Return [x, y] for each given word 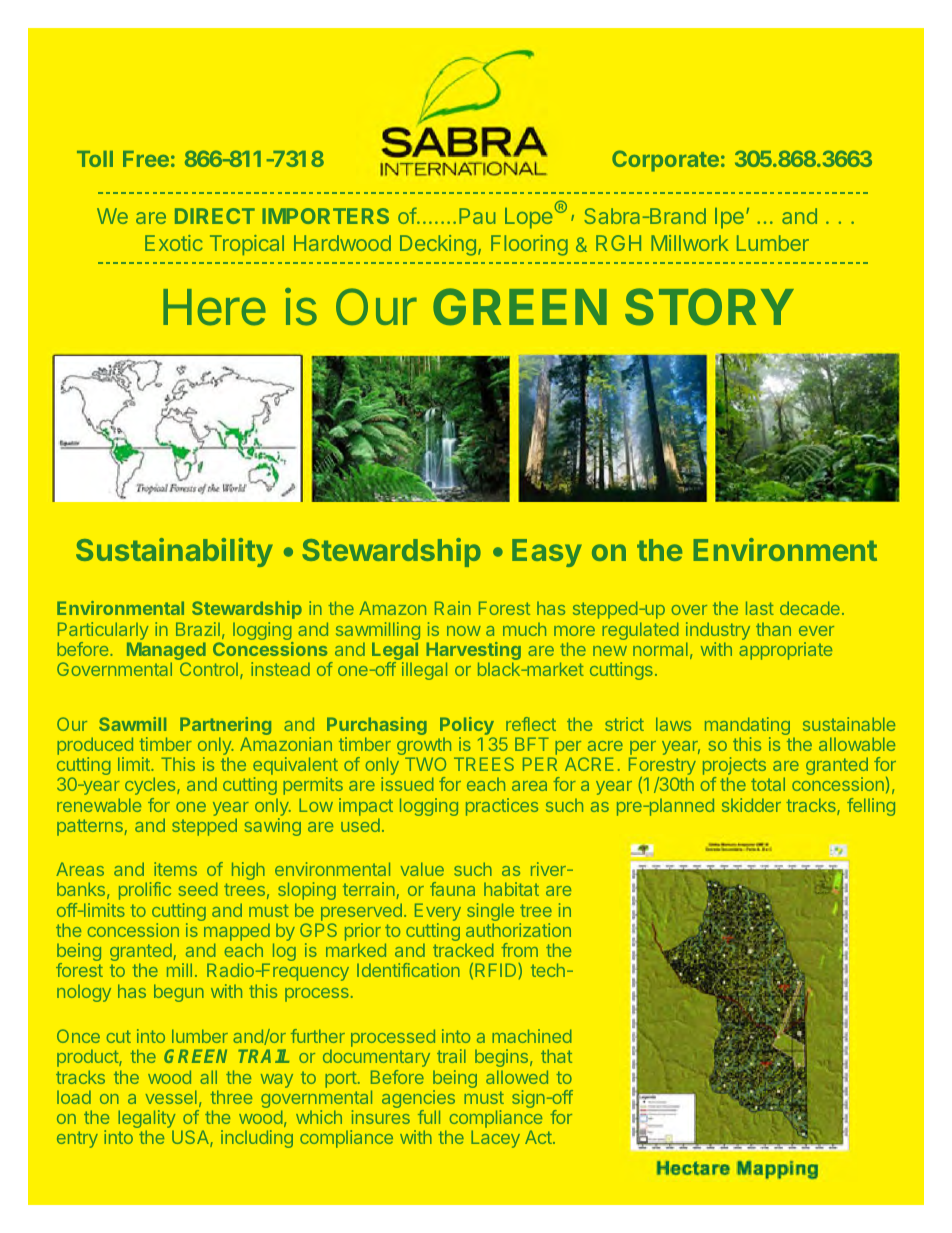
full [429, 1117]
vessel [171, 1097]
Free [146, 159]
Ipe [729, 218]
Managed [166, 652]
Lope [530, 217]
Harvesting [474, 652]
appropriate [785, 651]
